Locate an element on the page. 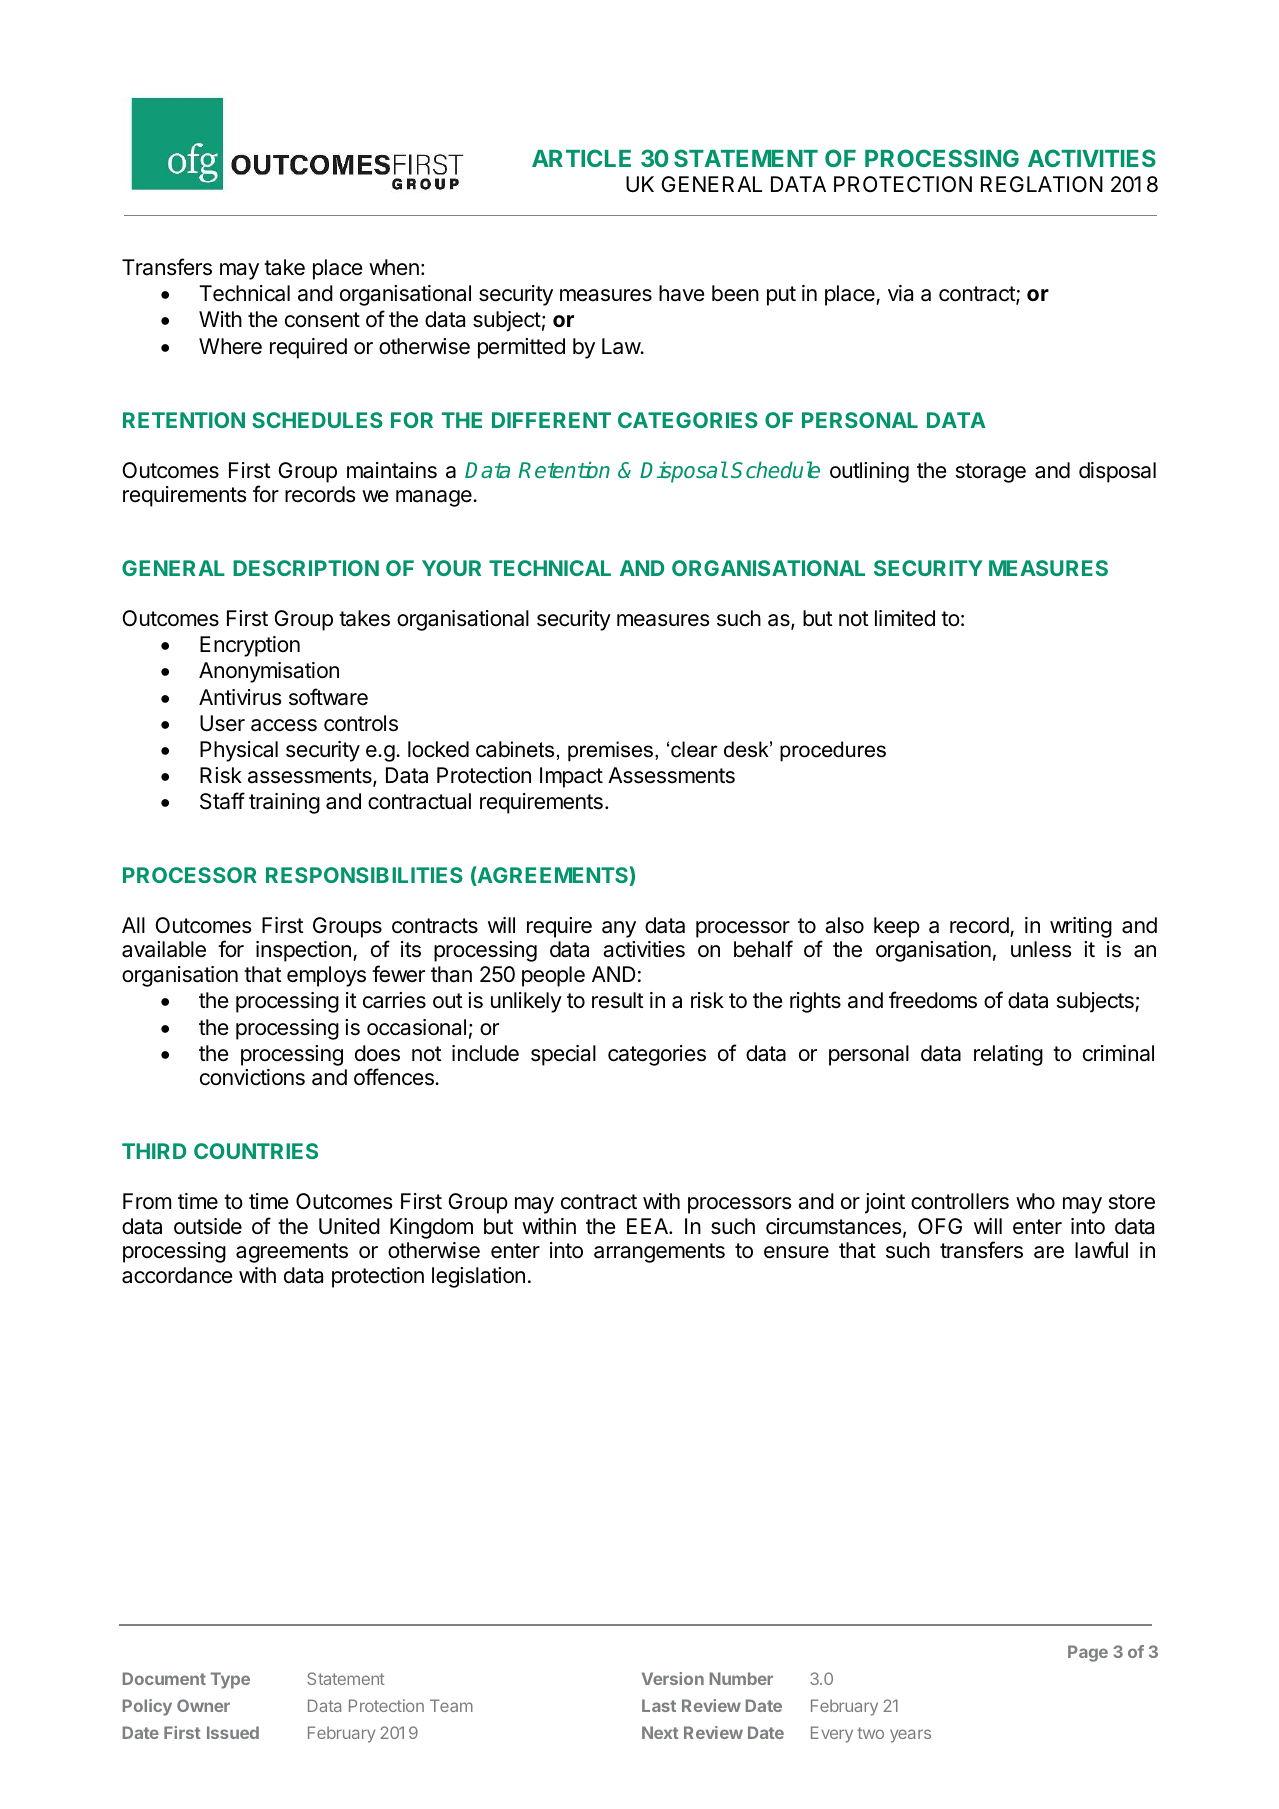 Image resolution: width=1279 pixels, height=1809 pixels. premises is located at coordinates (612, 751).
